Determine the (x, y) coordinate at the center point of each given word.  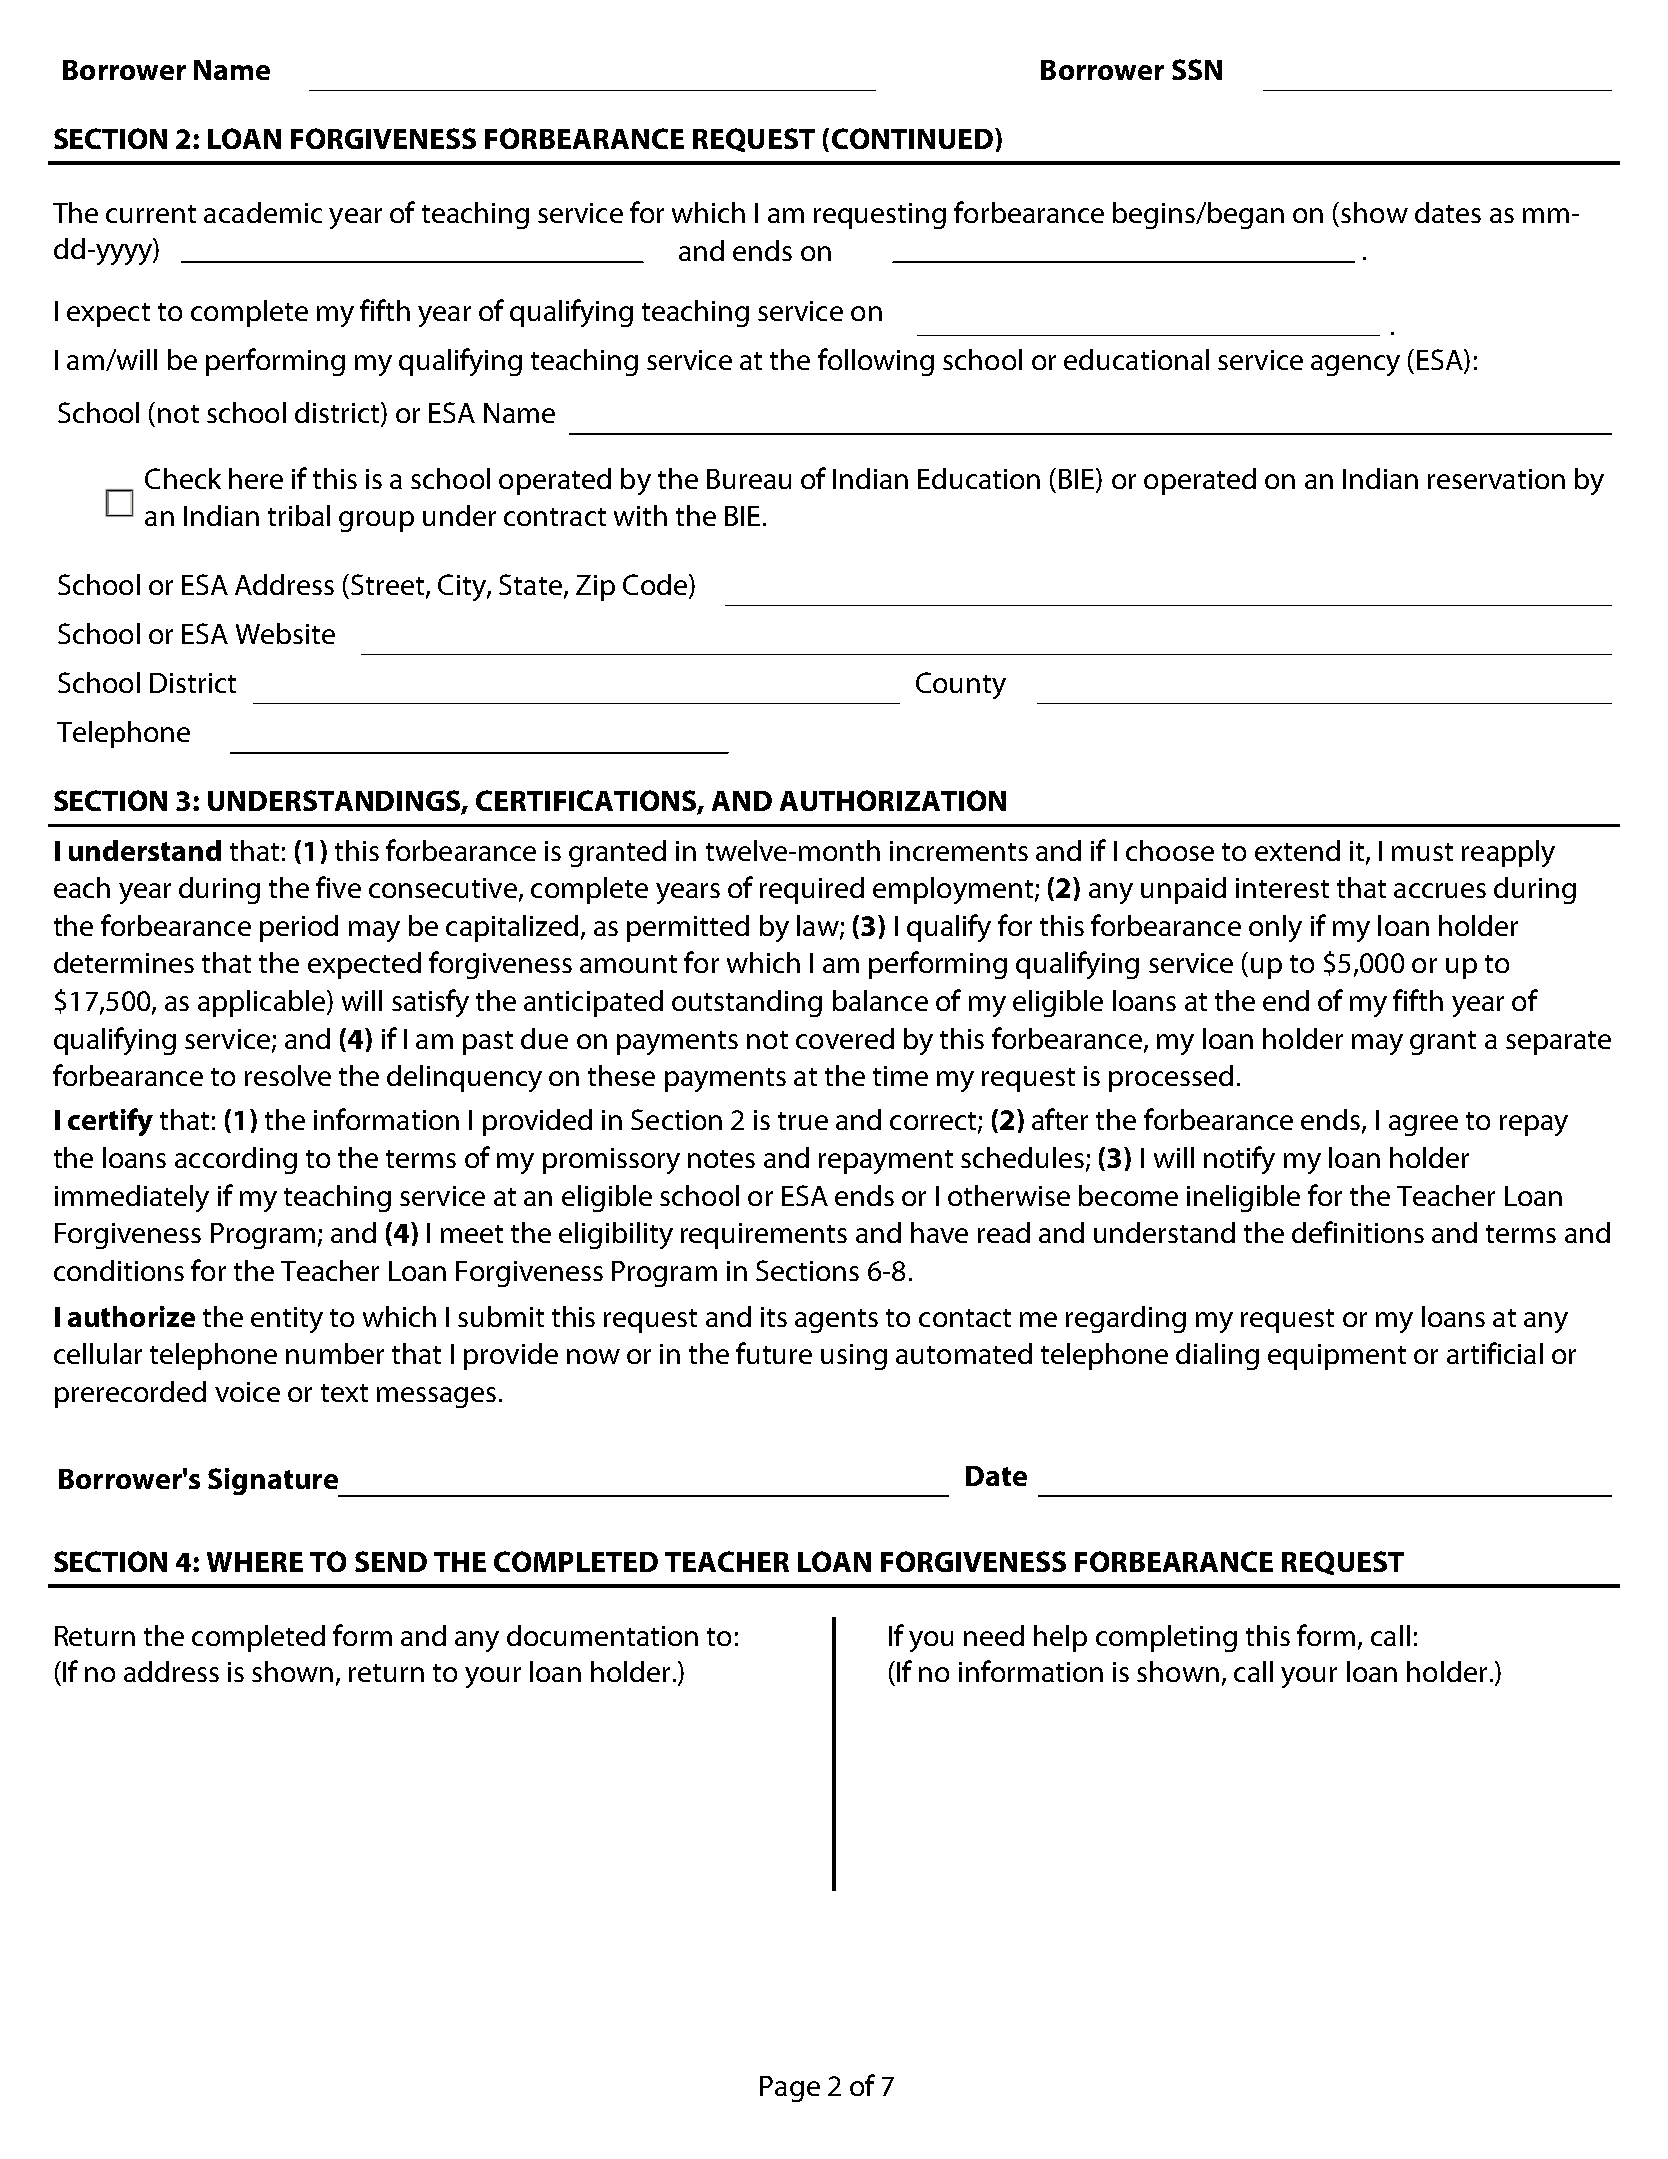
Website (285, 633)
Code (655, 584)
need (994, 1635)
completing (1166, 1638)
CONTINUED (912, 138)
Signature (274, 1482)
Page (790, 2089)
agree (1423, 1125)
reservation (1496, 479)
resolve (288, 1075)
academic (263, 212)
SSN (1197, 69)
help (1060, 1638)
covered (845, 1038)
